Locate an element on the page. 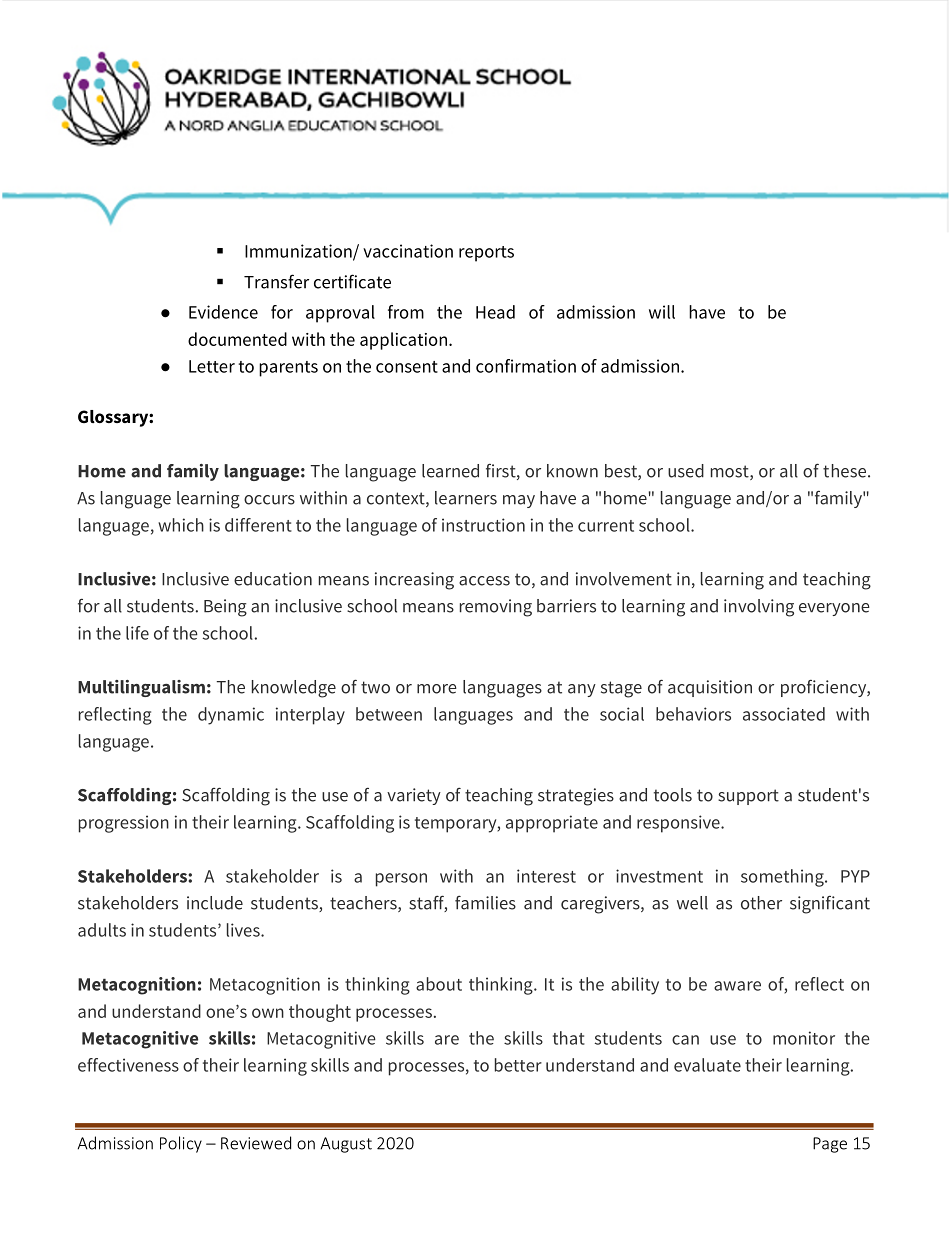 The image size is (952, 1233). appropriate is located at coordinates (552, 824).
